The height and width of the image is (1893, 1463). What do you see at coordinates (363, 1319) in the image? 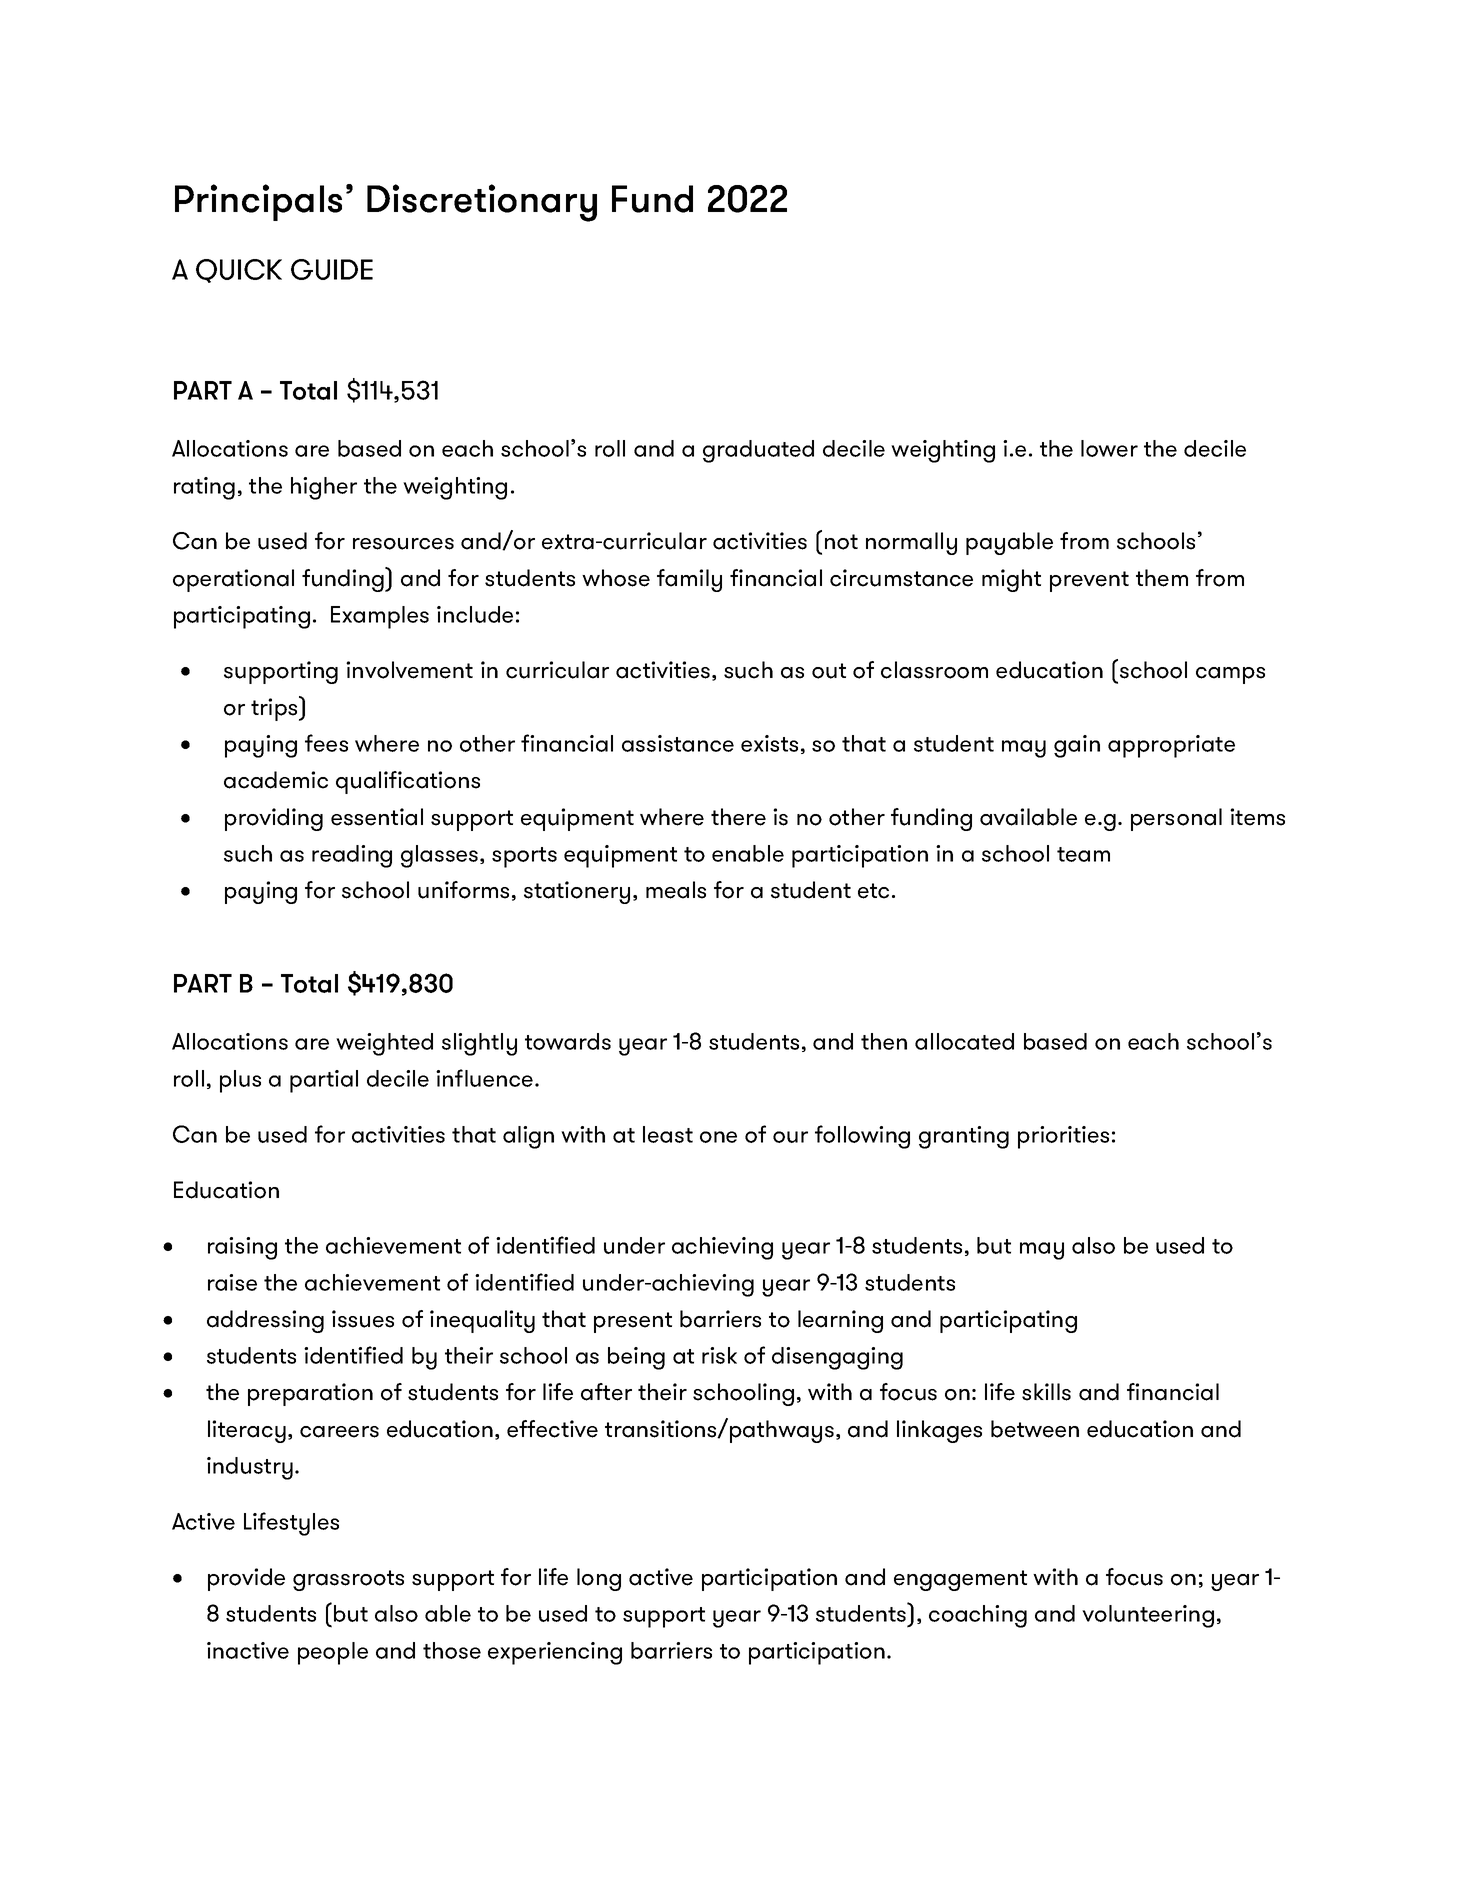
I see `issues` at bounding box center [363, 1319].
